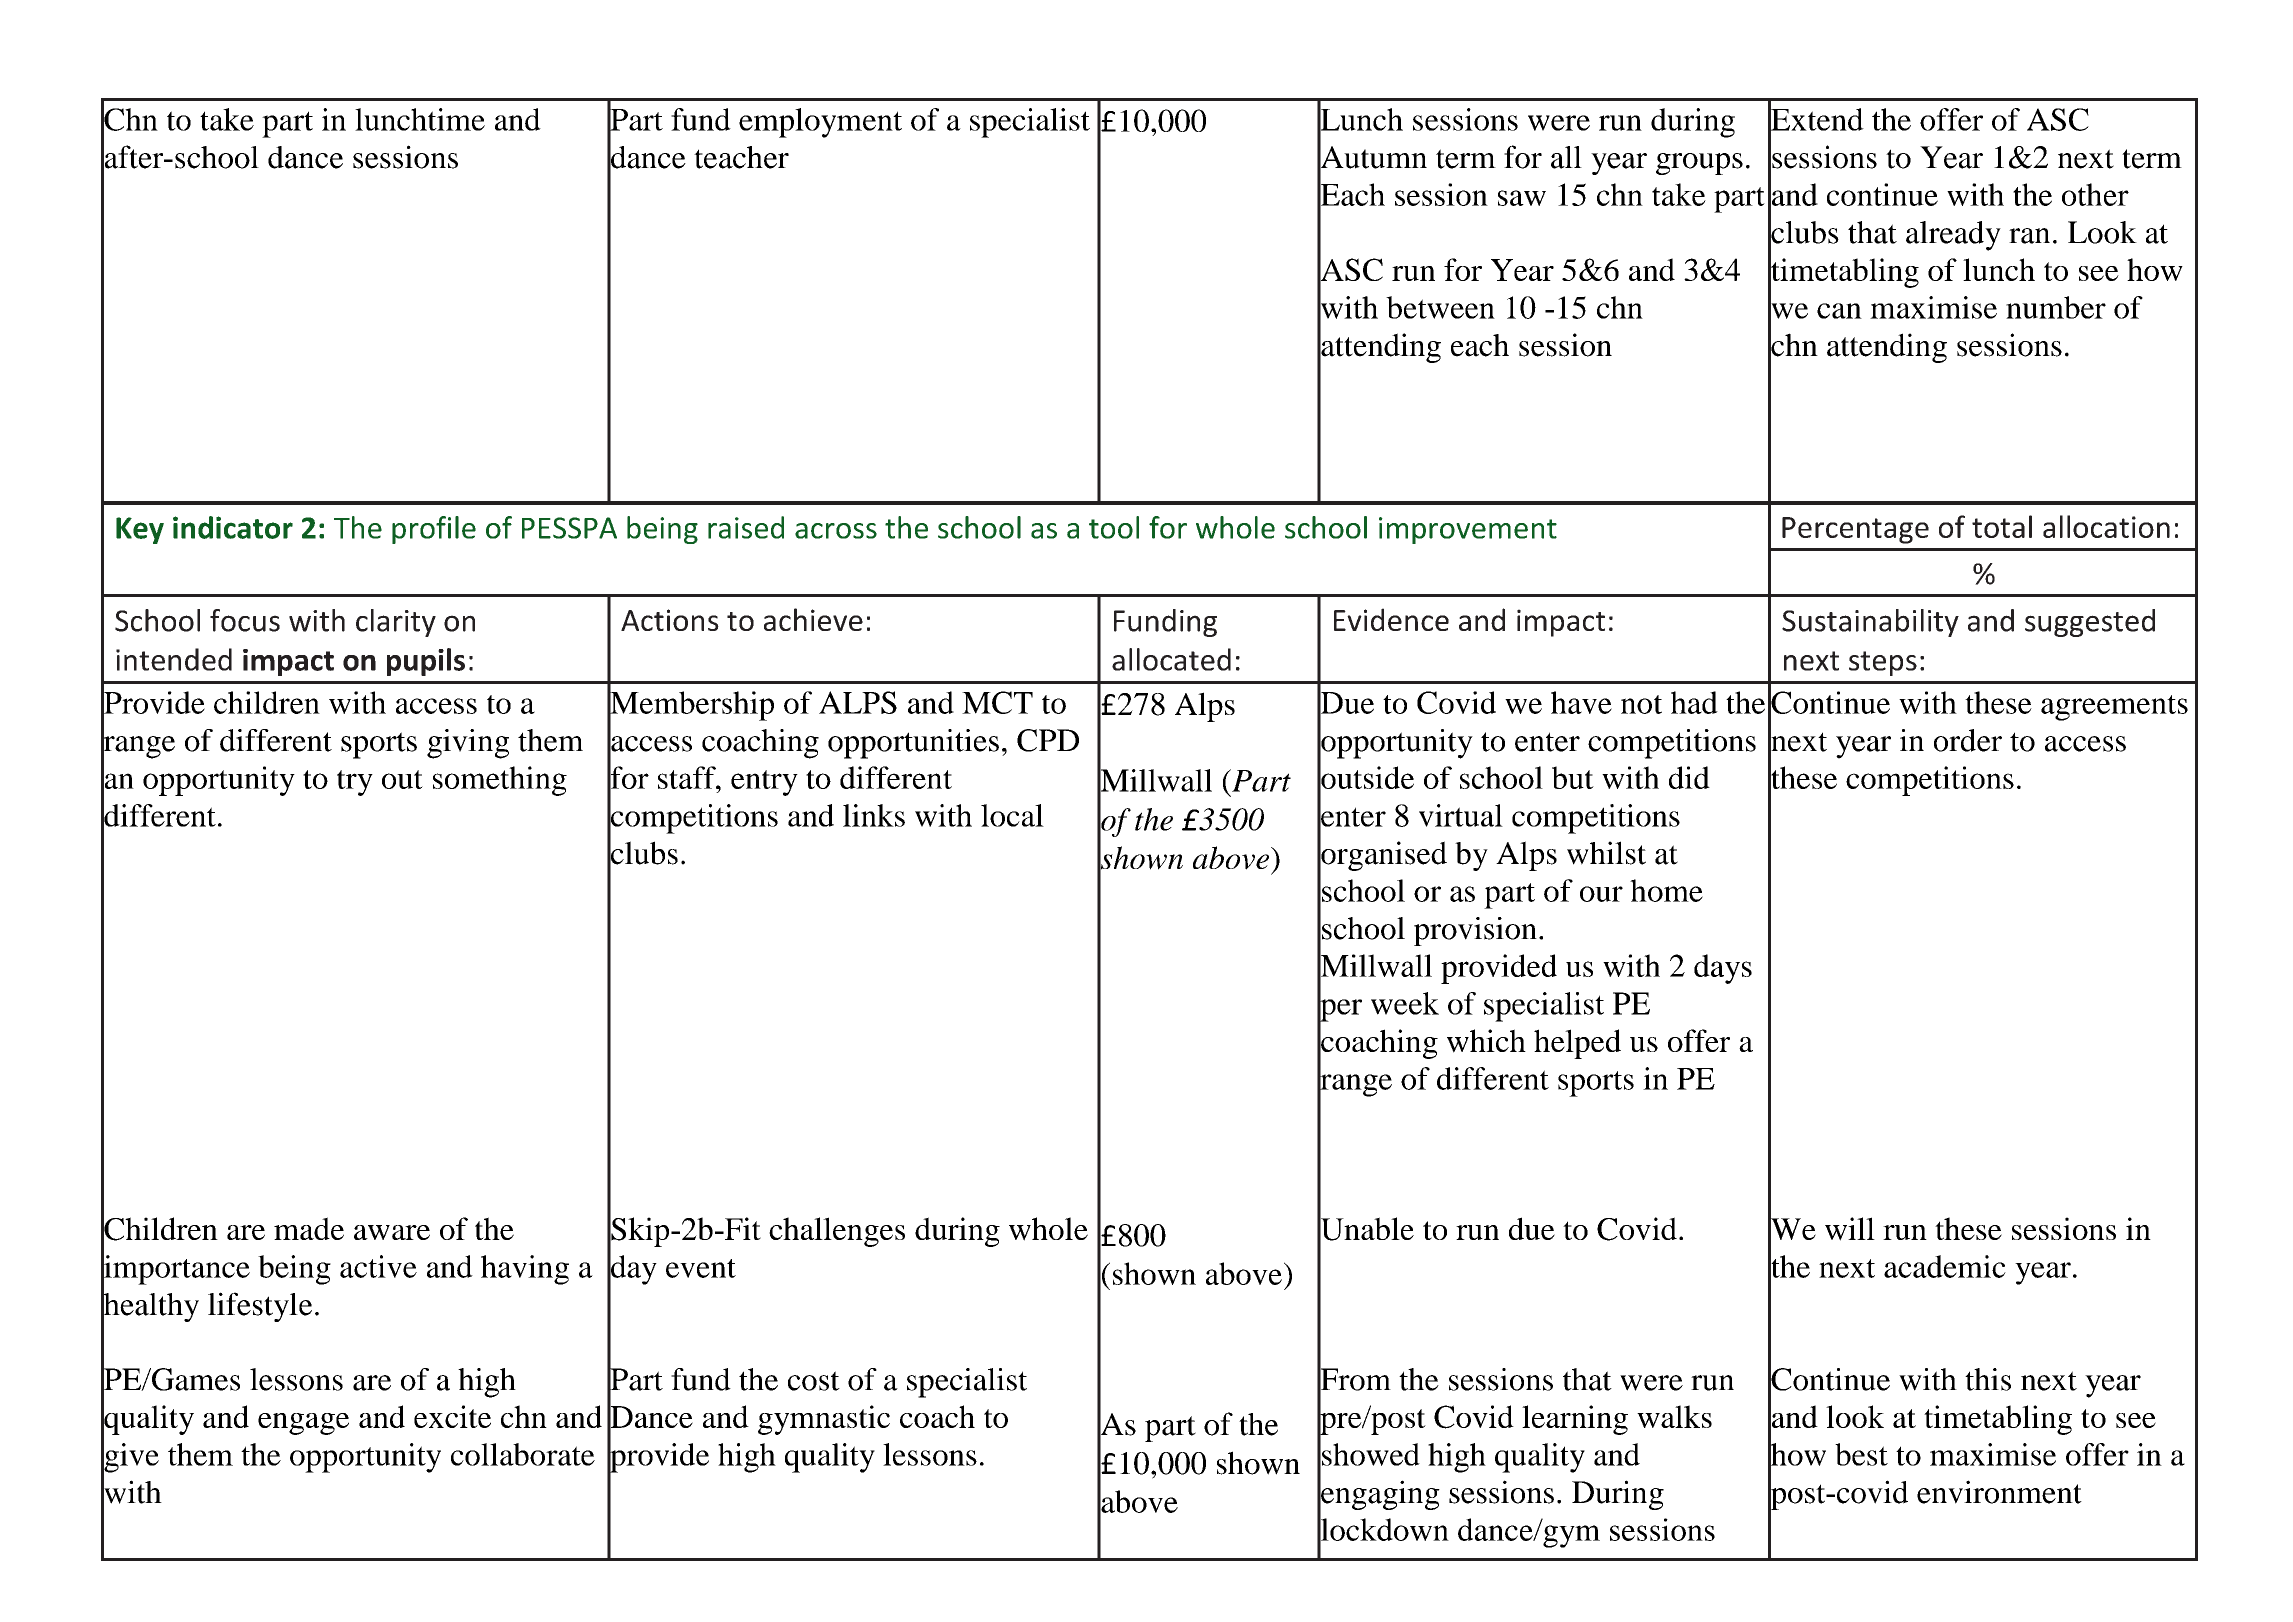 Image resolution: width=2293 pixels, height=1622 pixels. What do you see at coordinates (1689, 777) in the screenshot?
I see `did` at bounding box center [1689, 777].
